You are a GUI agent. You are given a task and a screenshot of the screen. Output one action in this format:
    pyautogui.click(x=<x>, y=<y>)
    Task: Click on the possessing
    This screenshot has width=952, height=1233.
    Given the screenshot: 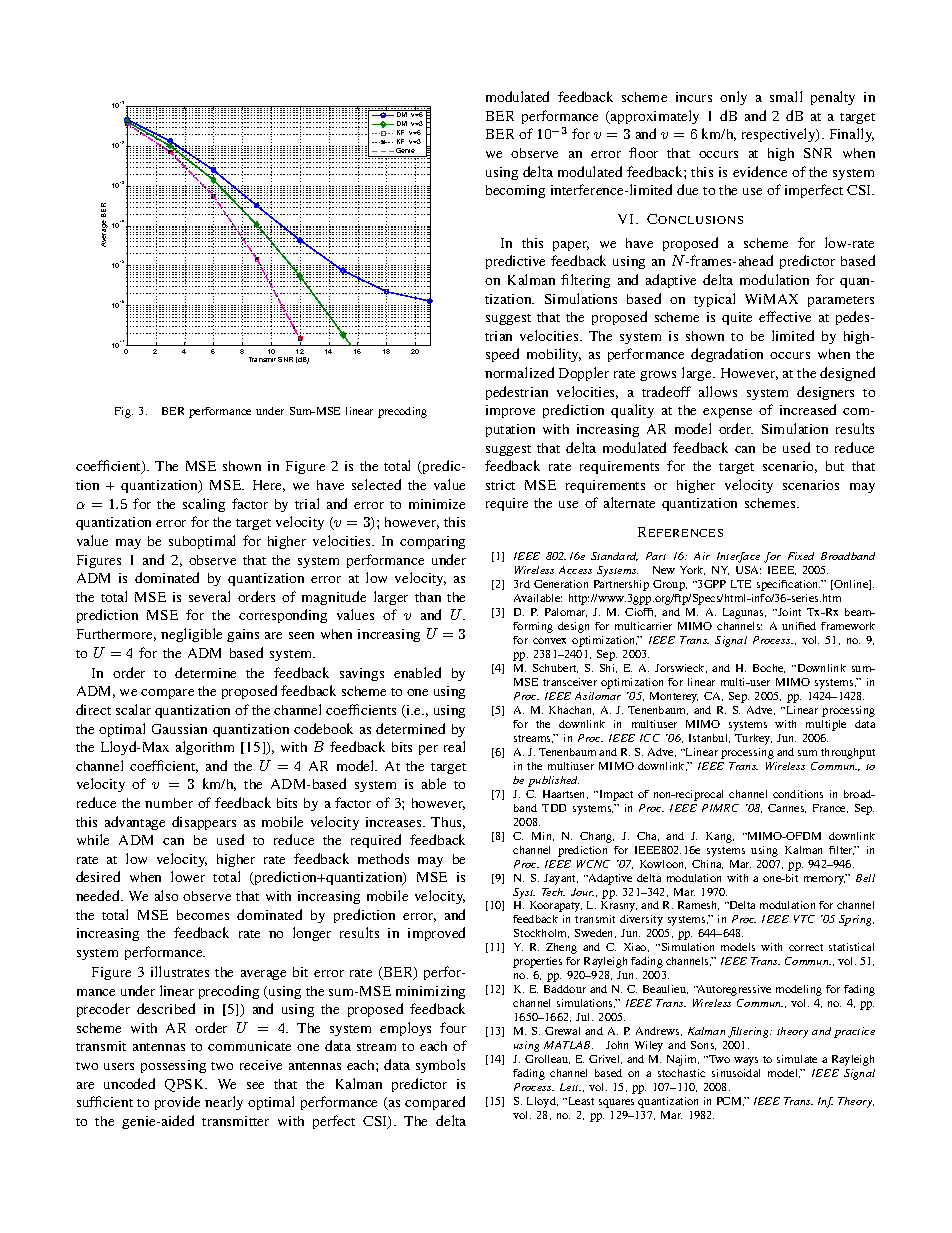 What is the action you would take?
    pyautogui.click(x=173, y=1066)
